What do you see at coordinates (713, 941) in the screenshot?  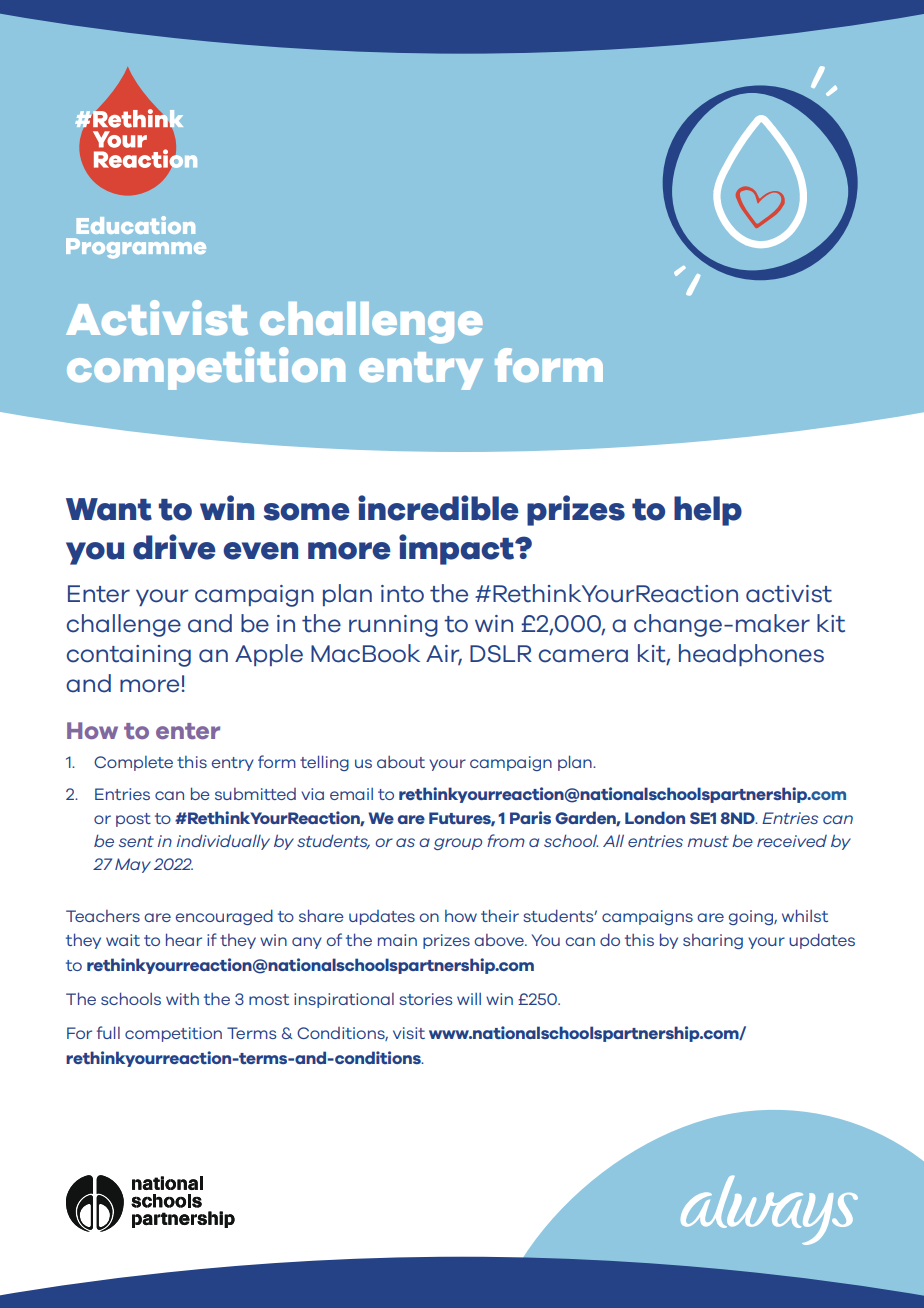 I see `sharing` at bounding box center [713, 941].
